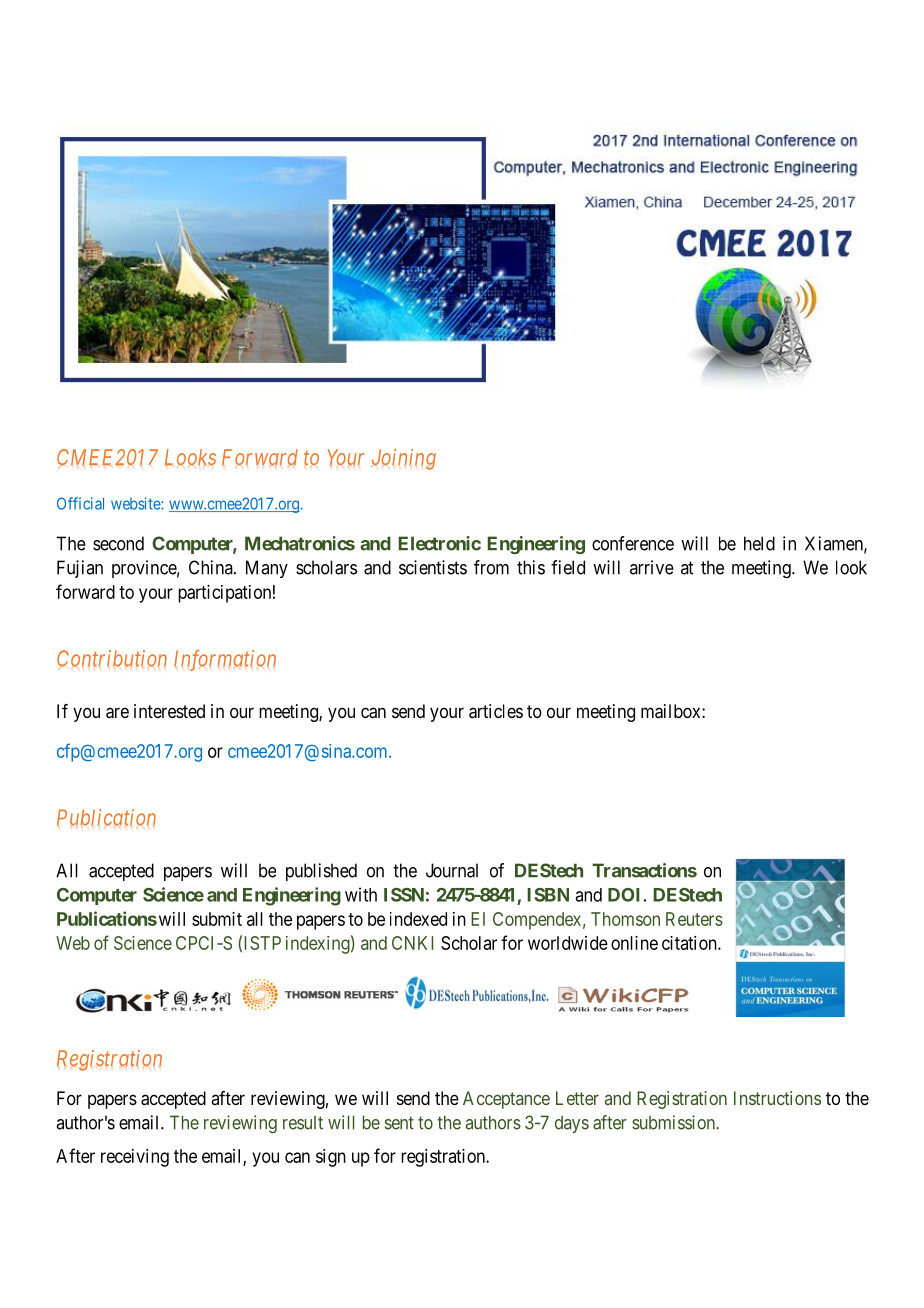 Image resolution: width=924 pixels, height=1308 pixels. Describe the element at coordinates (135, 1158) in the image. I see `receiving` at that location.
